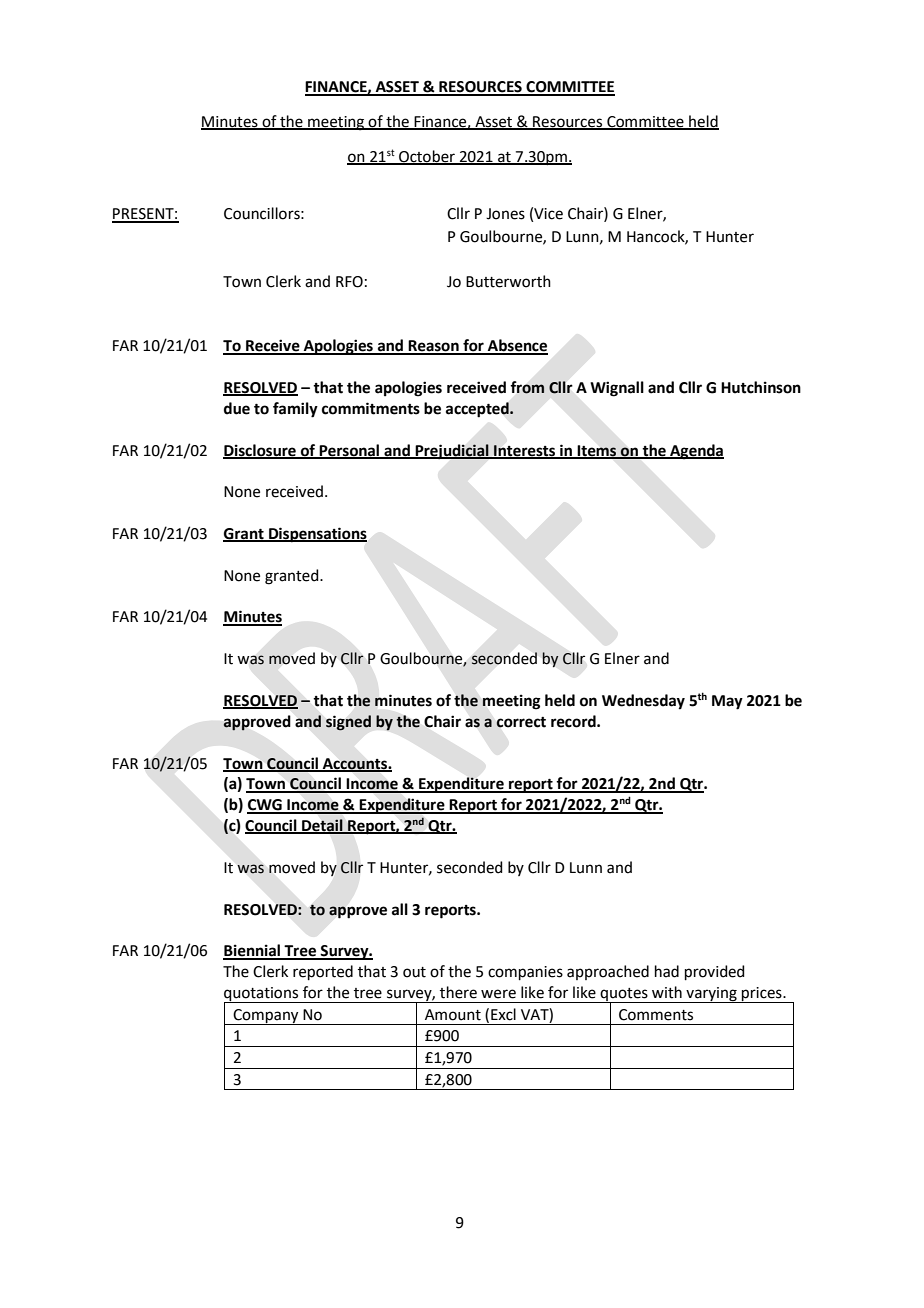 This page has height=1308, width=924. Describe the element at coordinates (527, 387) in the page. I see `from` at that location.
